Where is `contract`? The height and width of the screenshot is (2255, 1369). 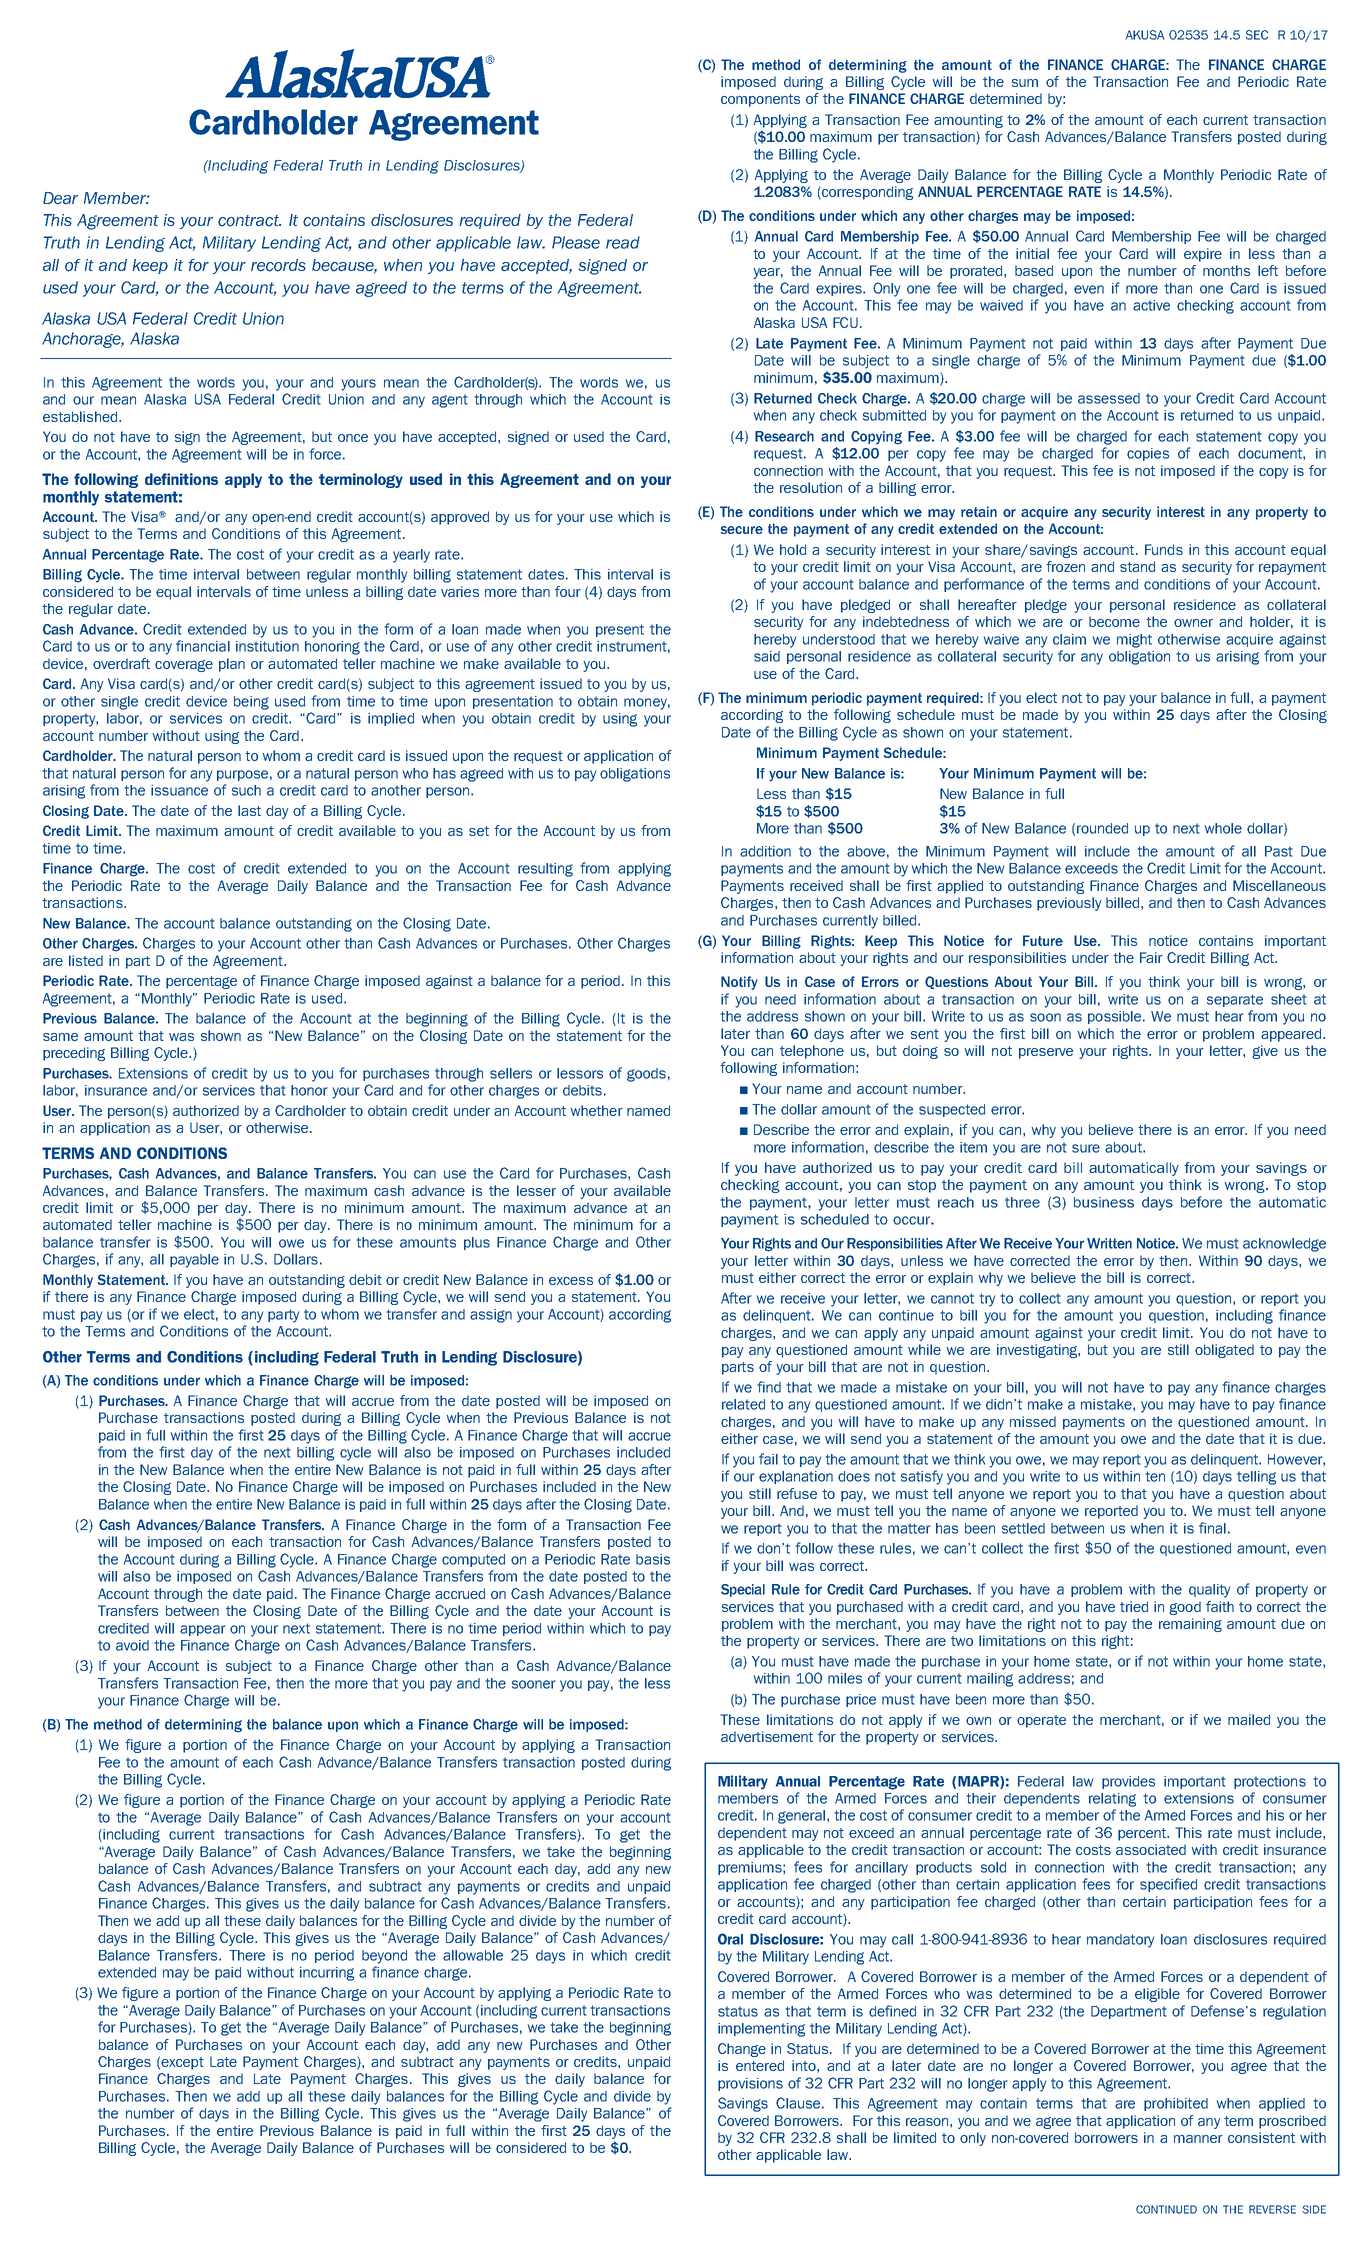
contract is located at coordinates (249, 221).
